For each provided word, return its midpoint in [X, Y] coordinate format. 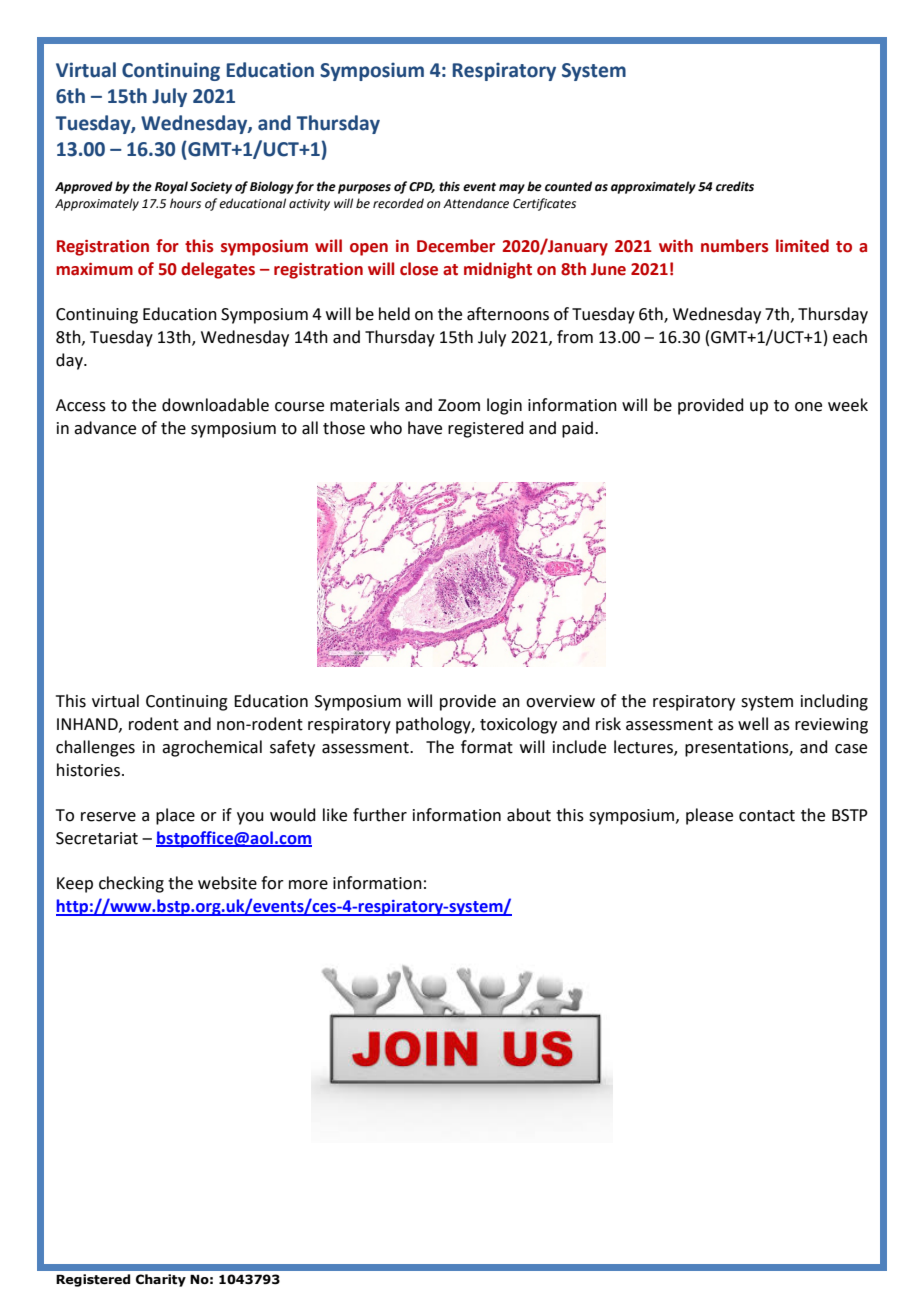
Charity [161, 1280]
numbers [735, 246]
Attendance [476, 203]
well [753, 724]
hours [185, 203]
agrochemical [212, 748]
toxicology [518, 725]
